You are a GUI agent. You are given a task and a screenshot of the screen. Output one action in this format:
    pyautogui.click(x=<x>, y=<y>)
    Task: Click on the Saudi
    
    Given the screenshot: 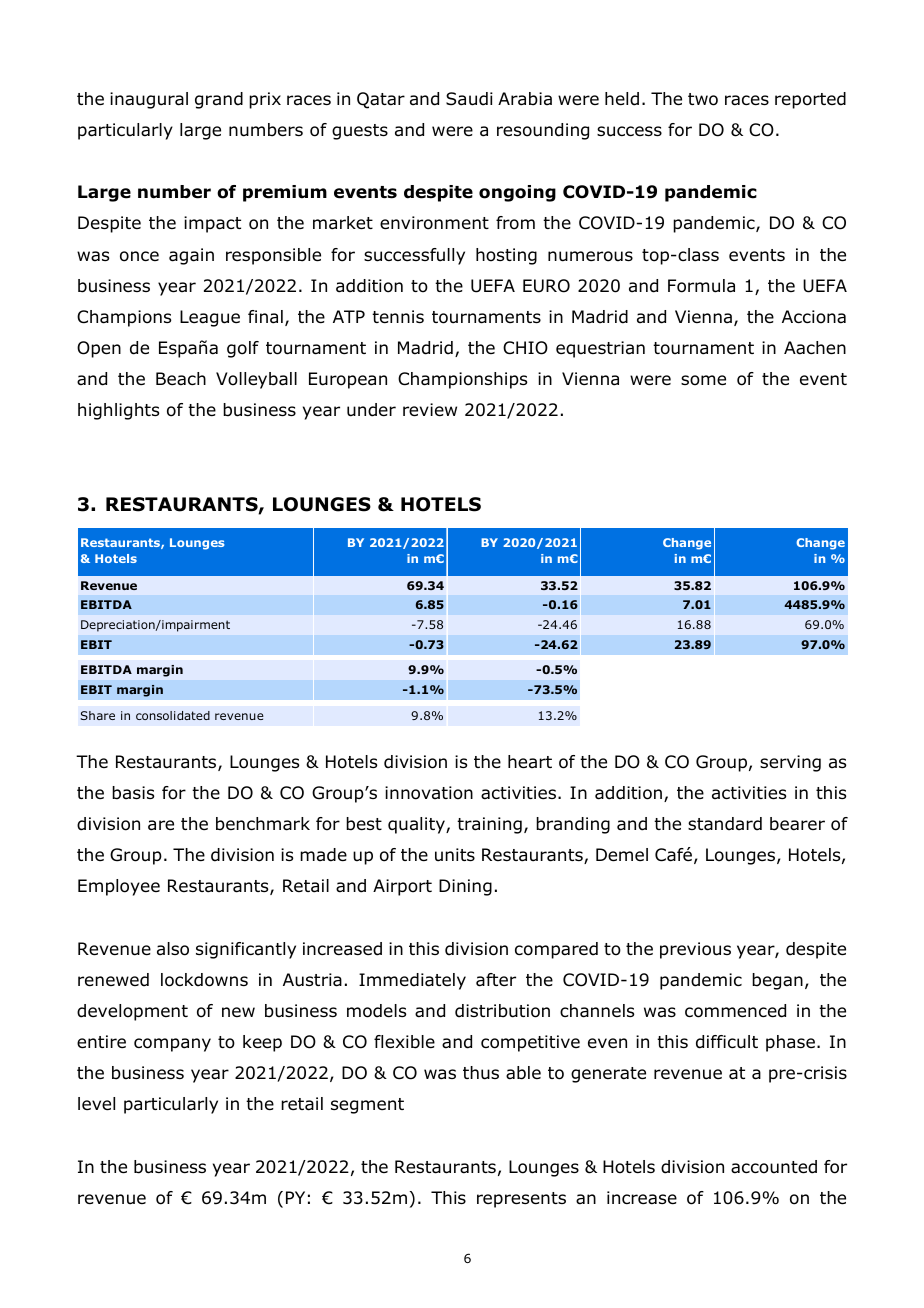 What is the action you would take?
    pyautogui.click(x=469, y=99)
